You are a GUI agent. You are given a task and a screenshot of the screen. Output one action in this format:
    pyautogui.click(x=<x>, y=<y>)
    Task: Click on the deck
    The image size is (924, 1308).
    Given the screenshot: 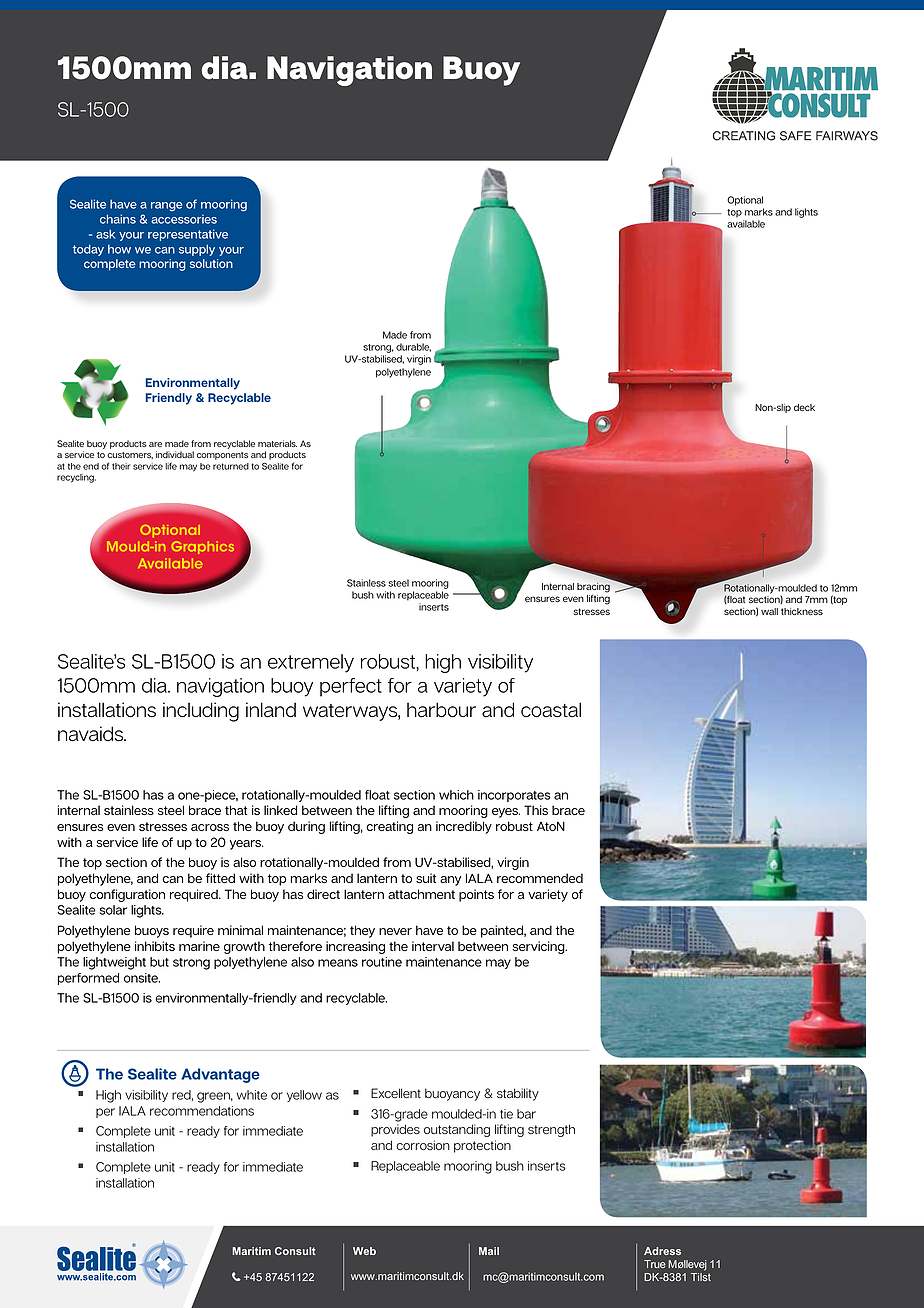 What is the action you would take?
    pyautogui.click(x=804, y=407)
